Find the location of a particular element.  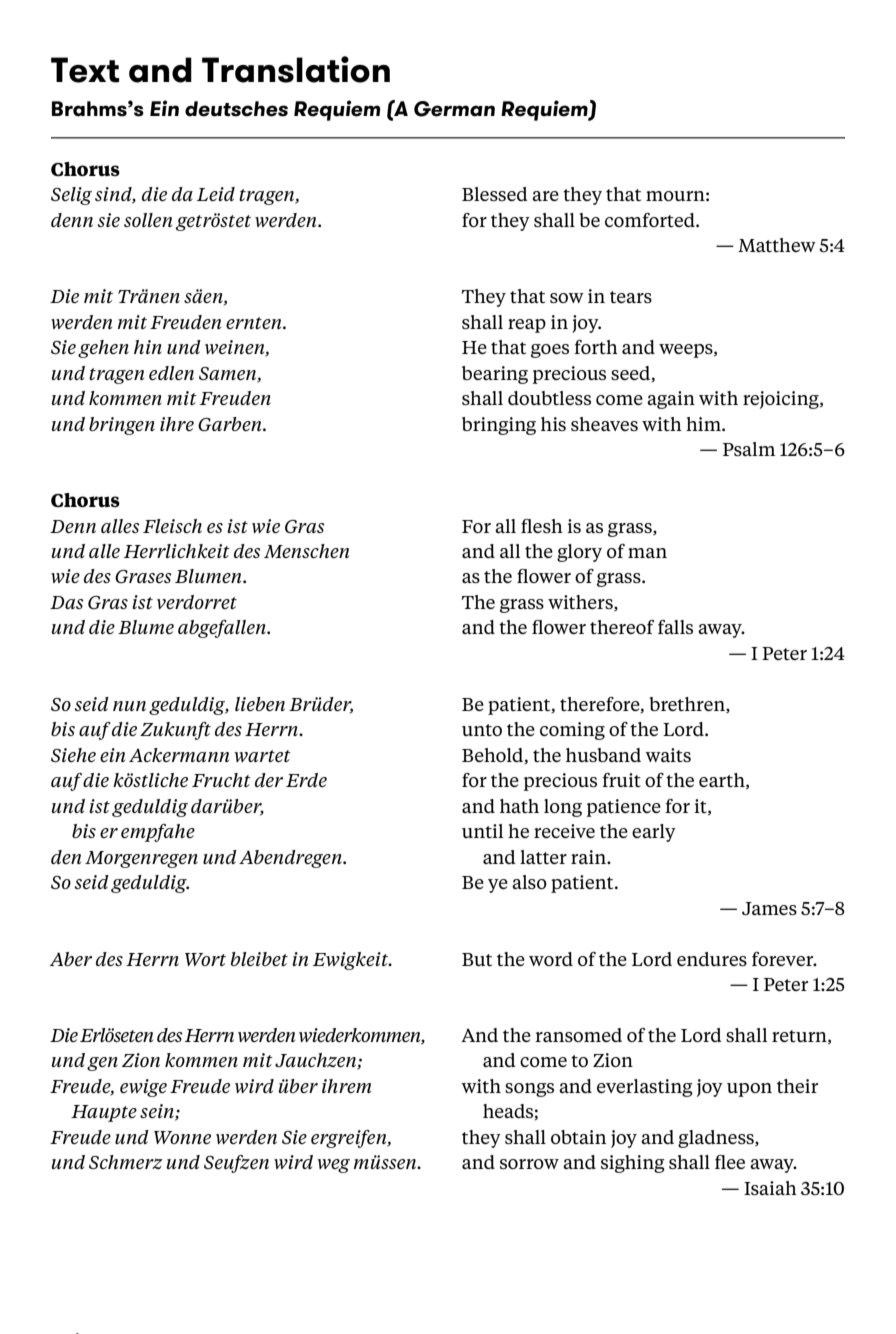

sorrow is located at coordinates (529, 1164).
